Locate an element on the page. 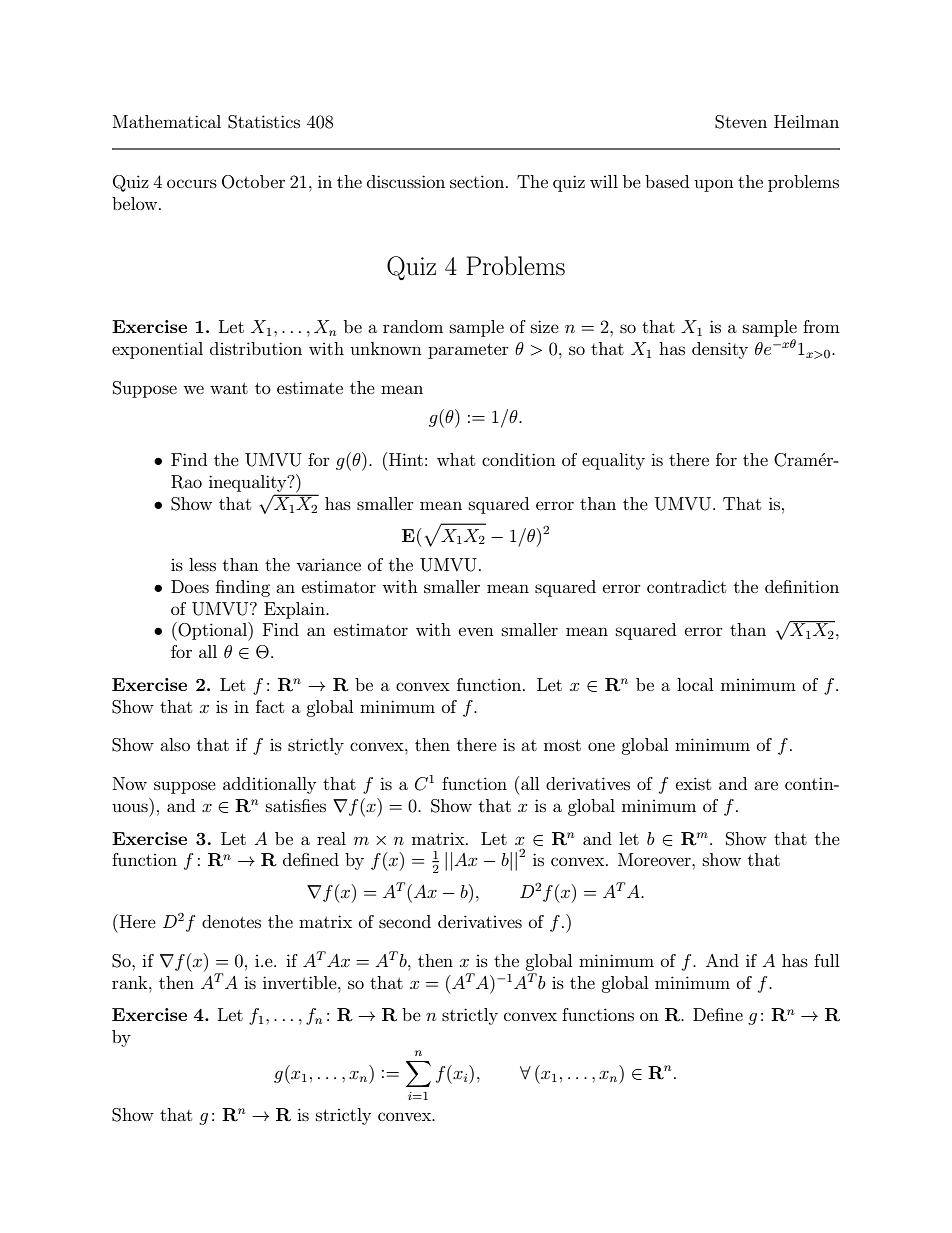  upon is located at coordinates (714, 185).
